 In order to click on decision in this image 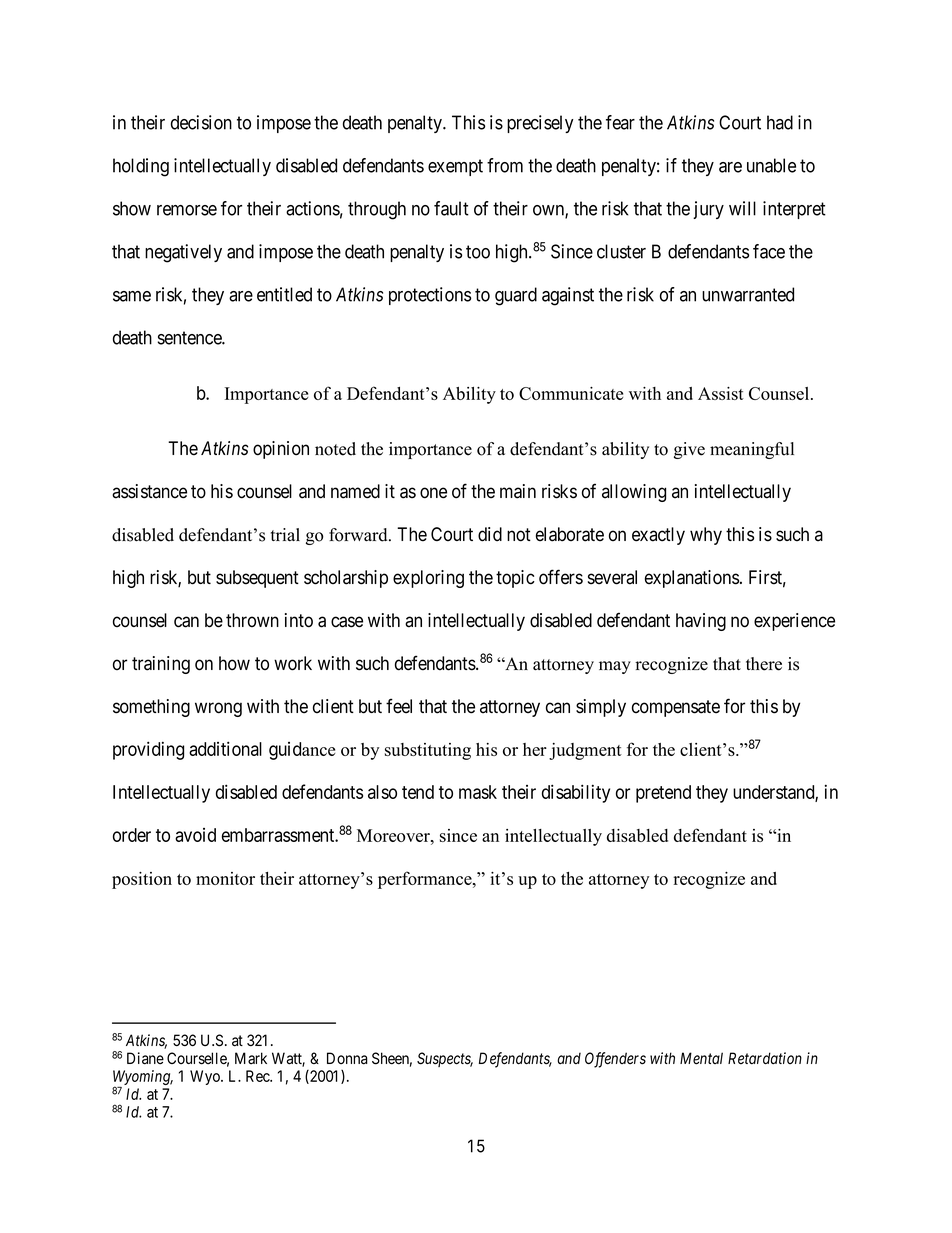, I will do `click(201, 122)`.
